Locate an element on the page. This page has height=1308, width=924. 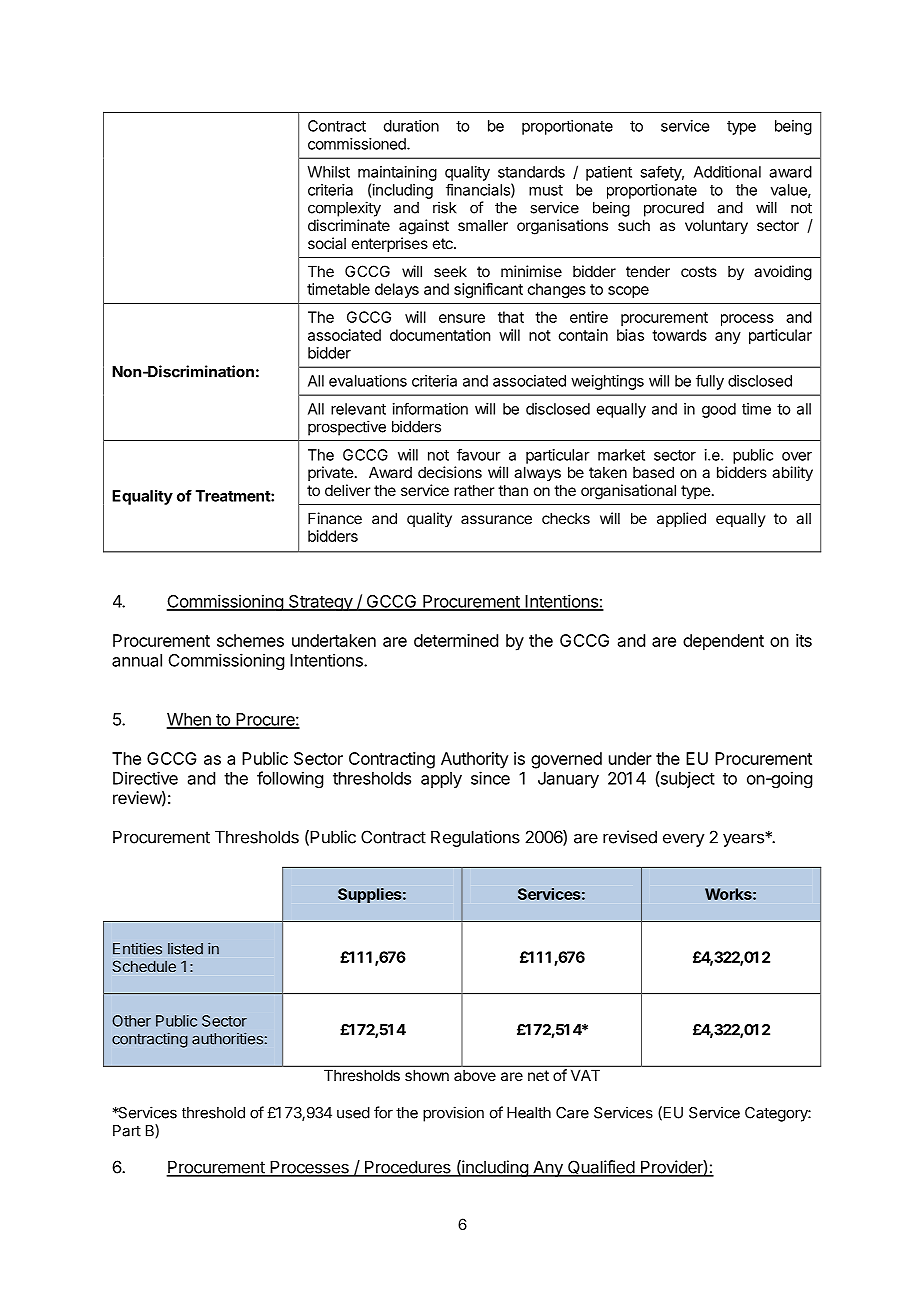
authorities is located at coordinates (227, 1038).
